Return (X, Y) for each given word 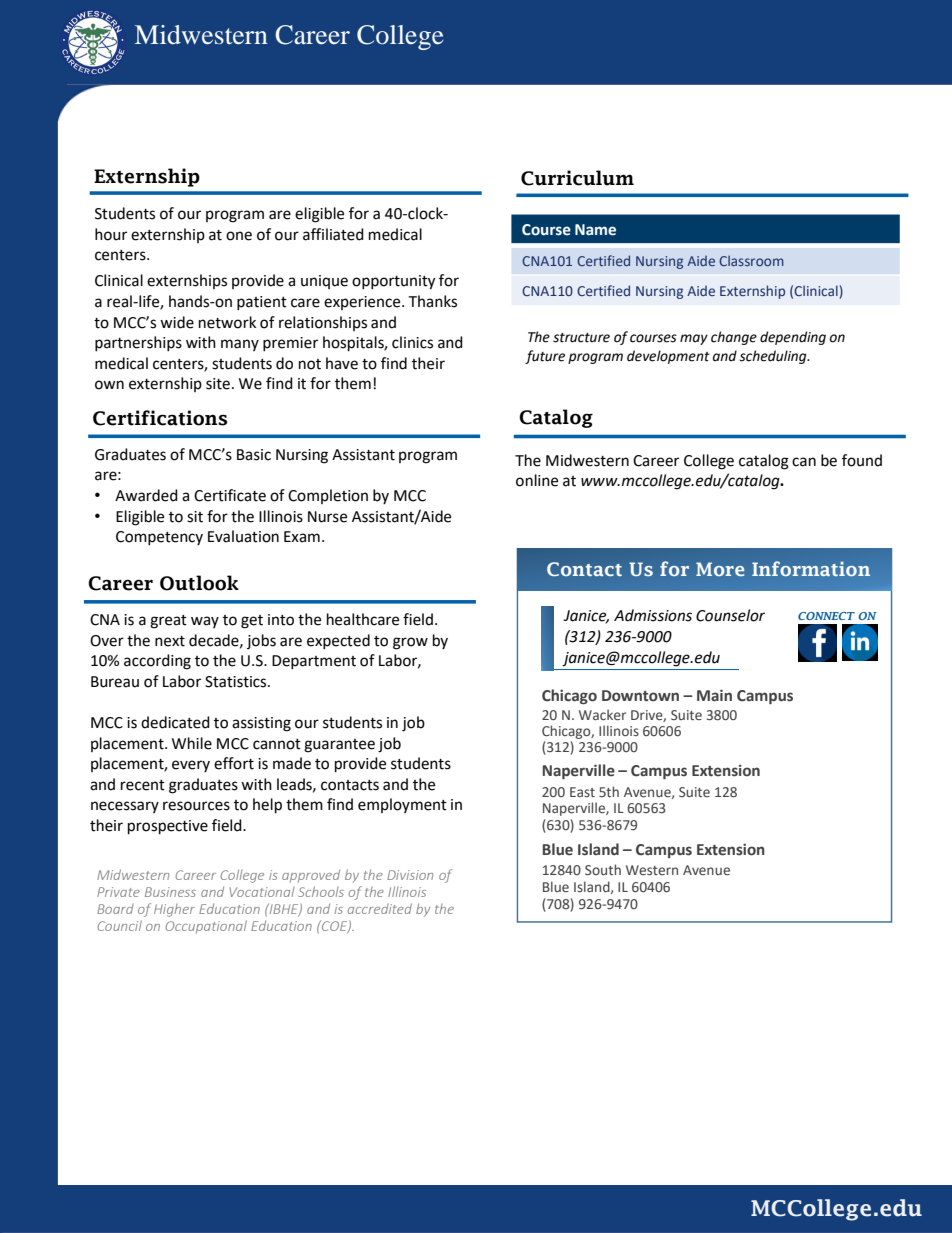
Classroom (751, 260)
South (603, 869)
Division (410, 875)
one (239, 236)
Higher (174, 910)
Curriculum (577, 178)
